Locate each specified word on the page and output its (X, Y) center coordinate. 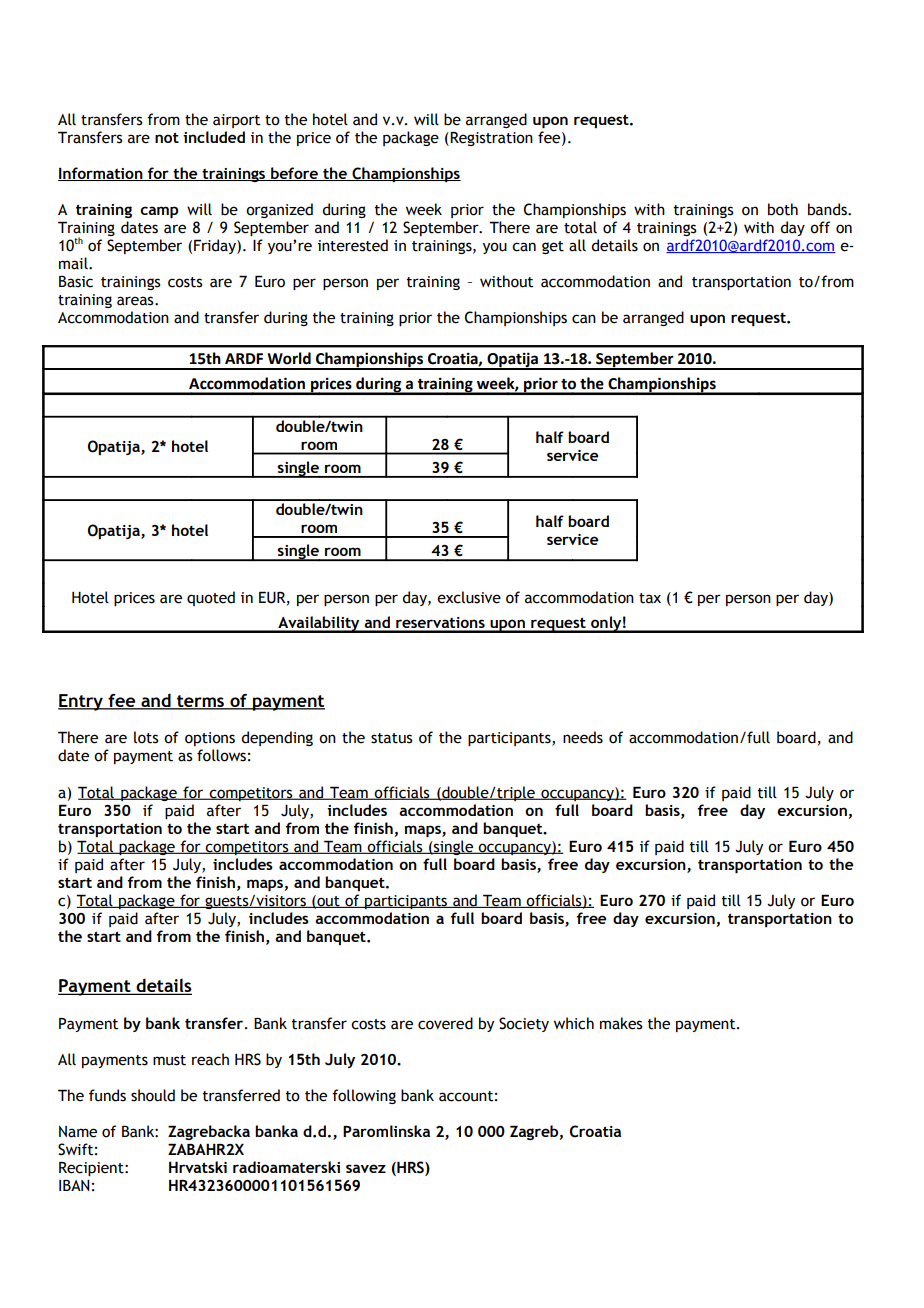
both (783, 209)
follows (221, 755)
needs (583, 737)
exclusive (469, 597)
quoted (211, 598)
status (392, 738)
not (167, 137)
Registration (490, 139)
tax (650, 598)
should (153, 1095)
